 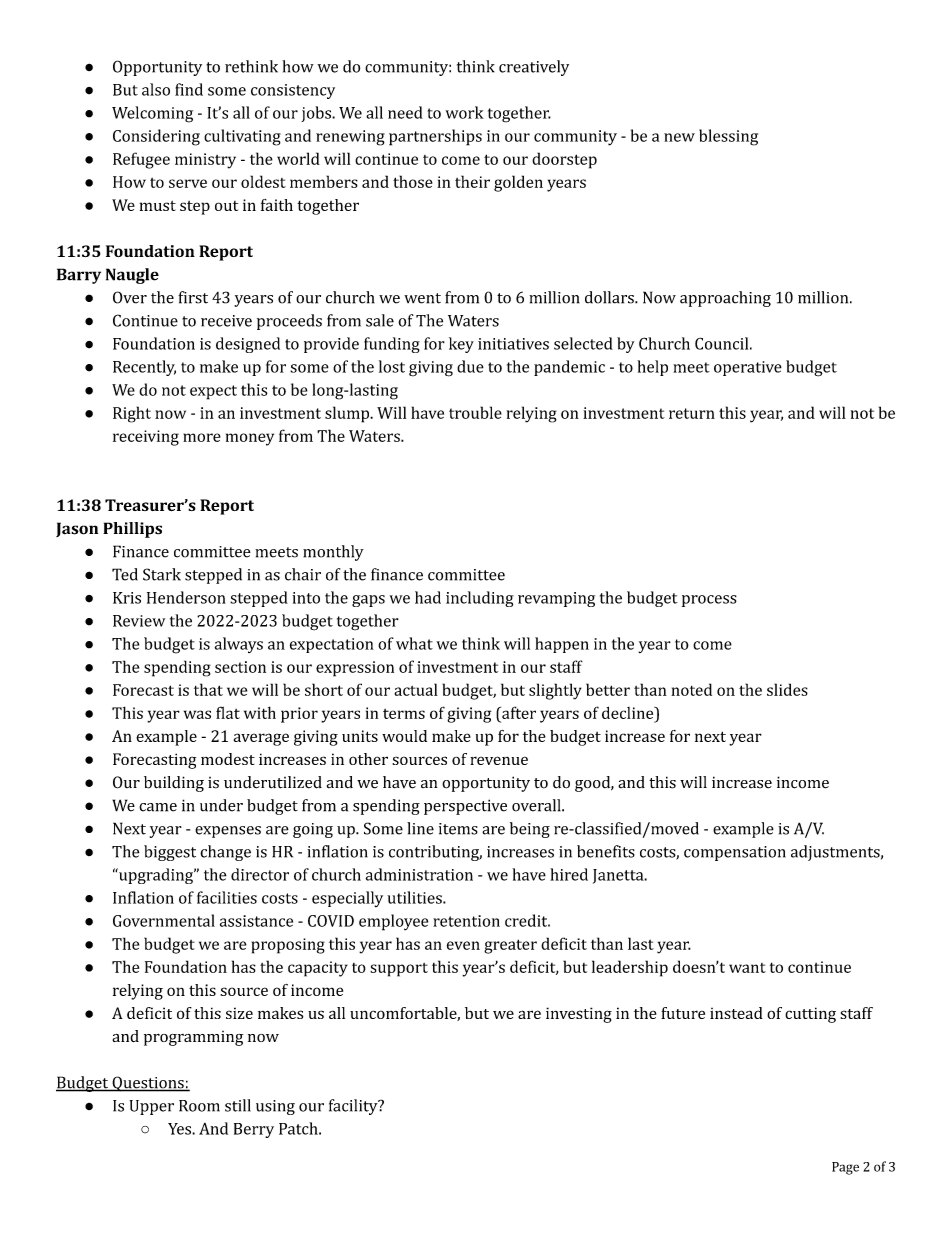 What do you see at coordinates (146, 438) in the image?
I see `receiving` at bounding box center [146, 438].
